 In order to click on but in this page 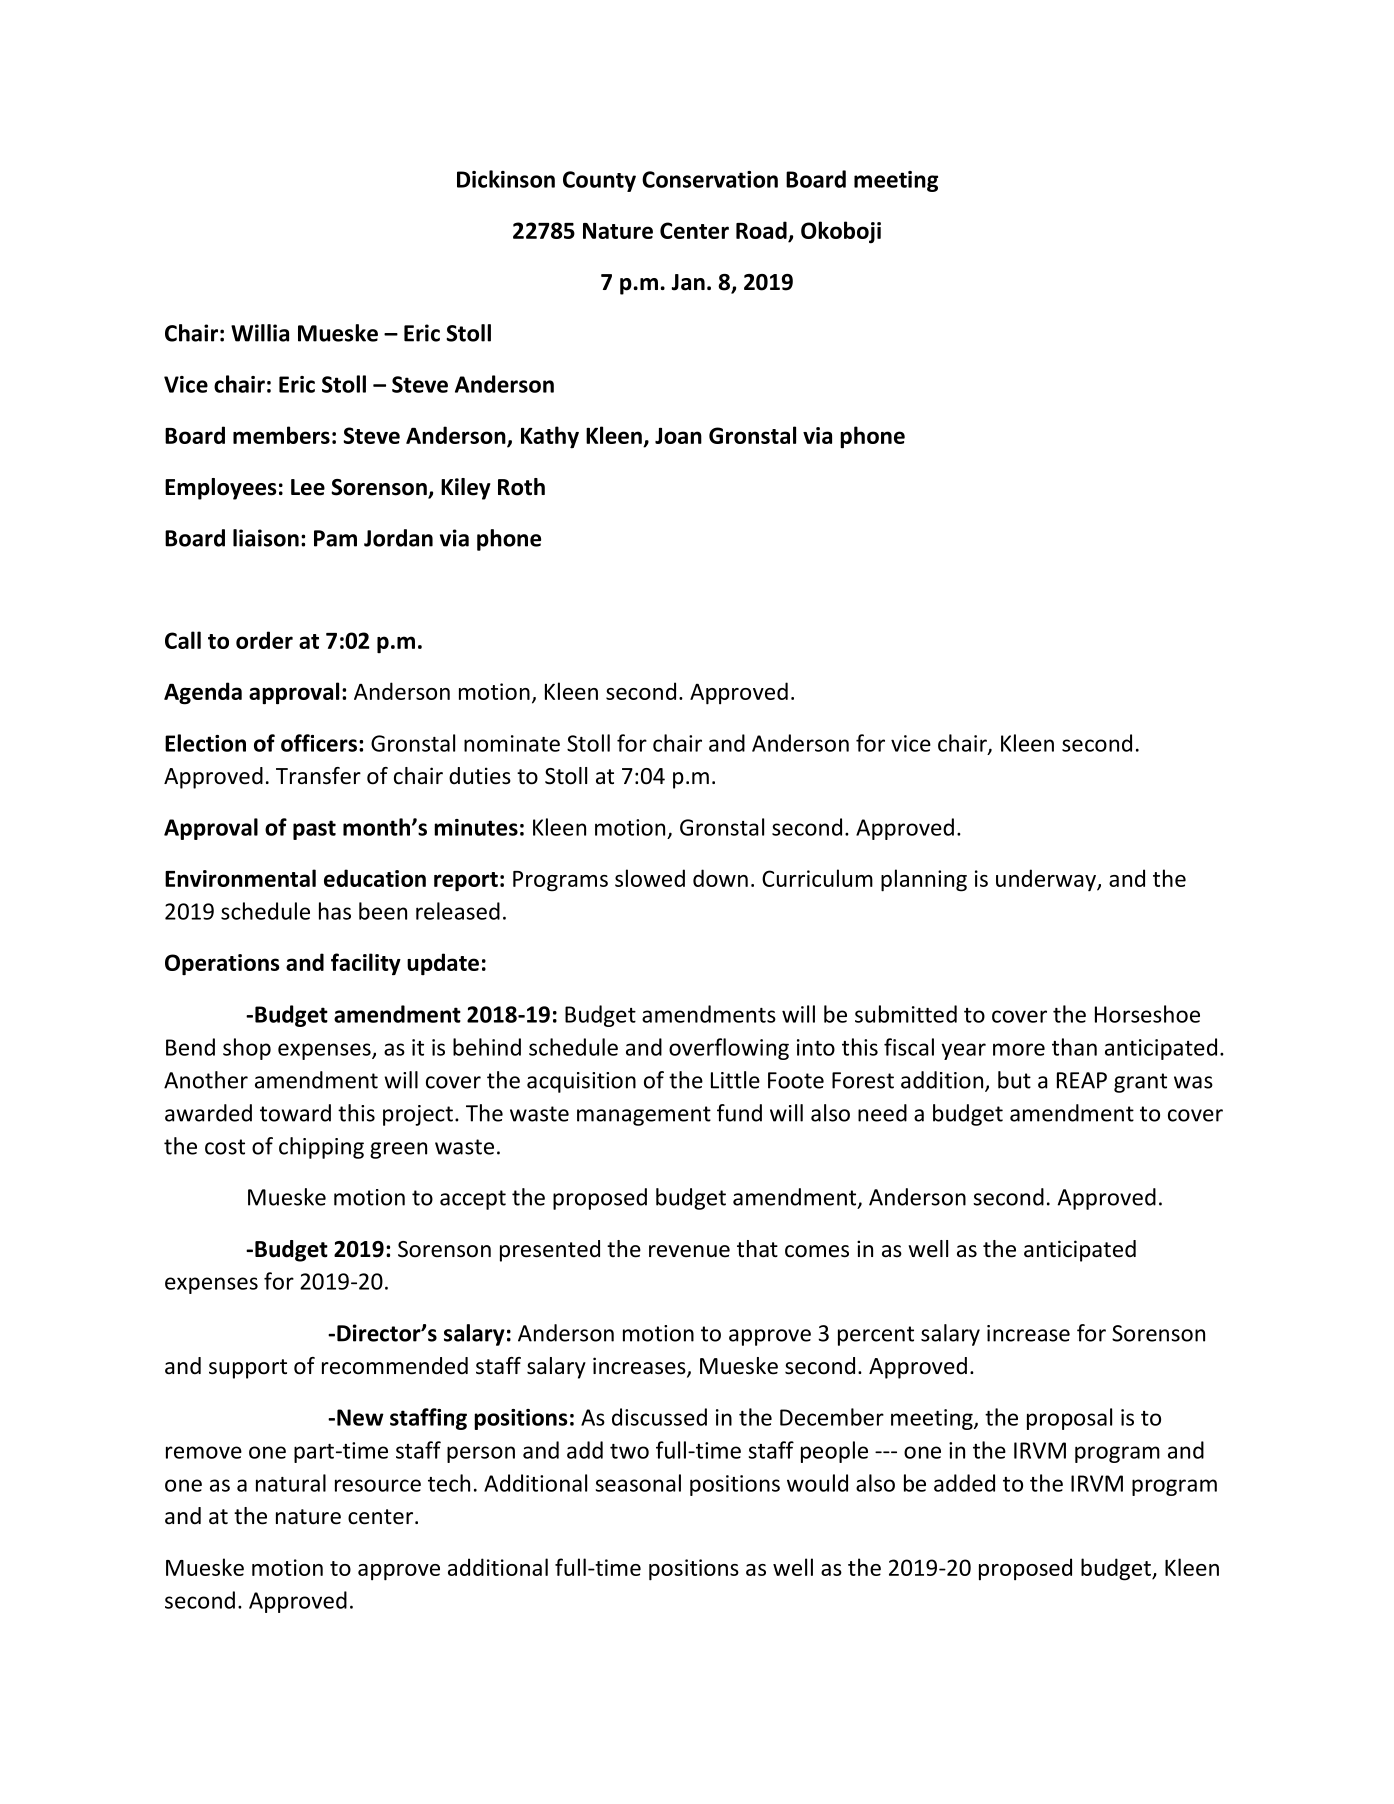, I will do `click(1014, 1080)`.
